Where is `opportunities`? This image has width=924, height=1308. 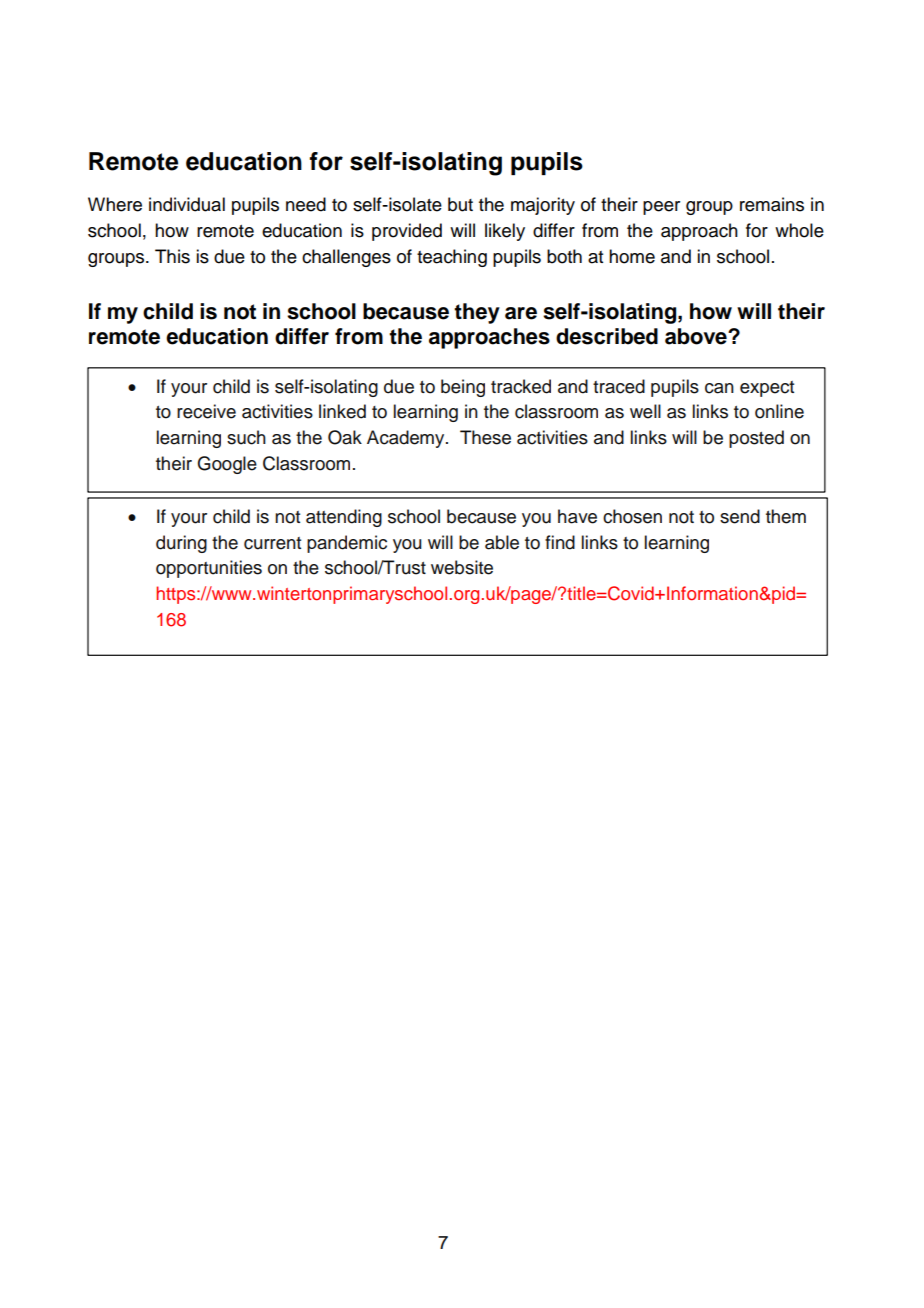
opportunities is located at coordinates (209, 569).
